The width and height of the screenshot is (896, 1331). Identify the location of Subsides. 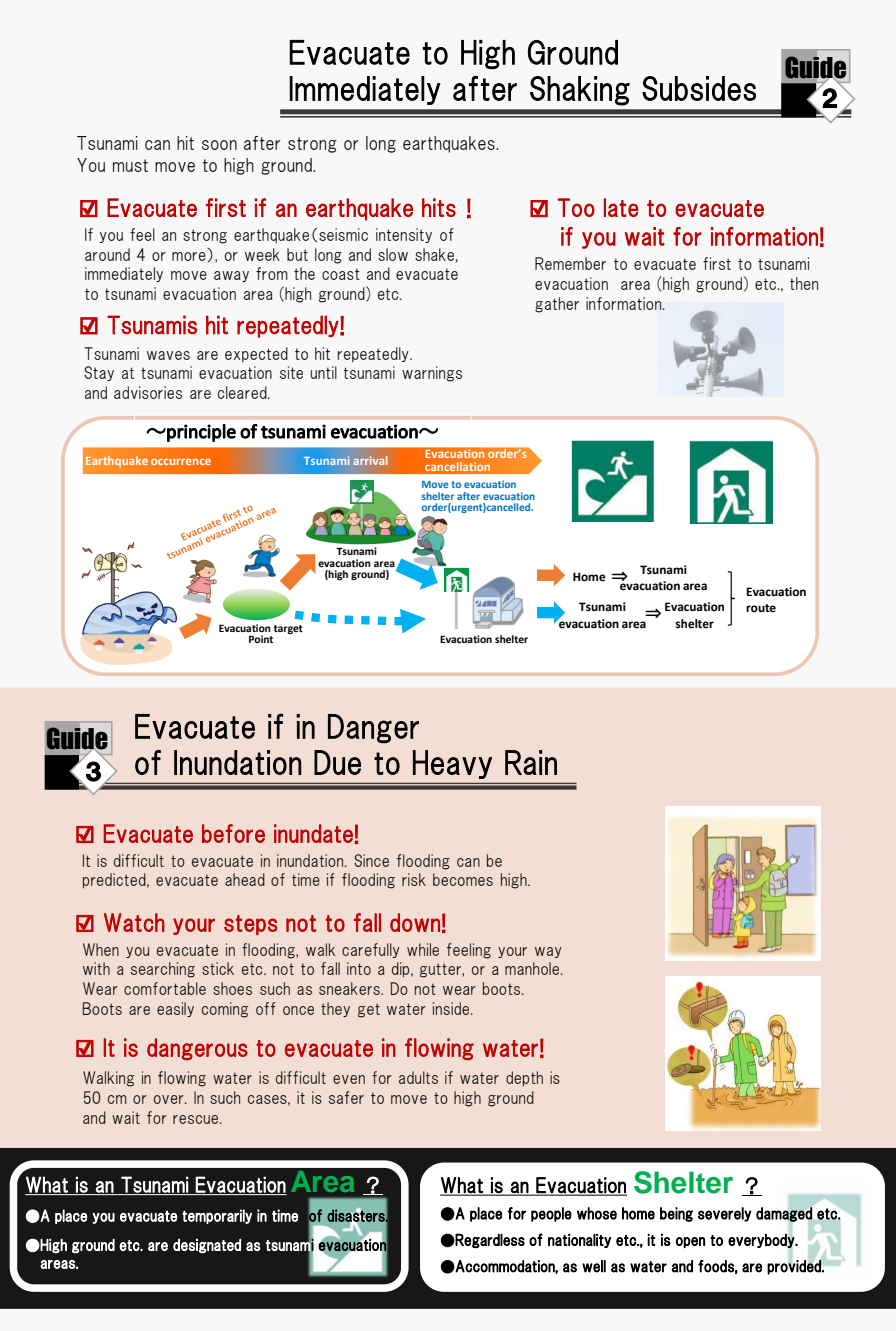
(699, 88).
